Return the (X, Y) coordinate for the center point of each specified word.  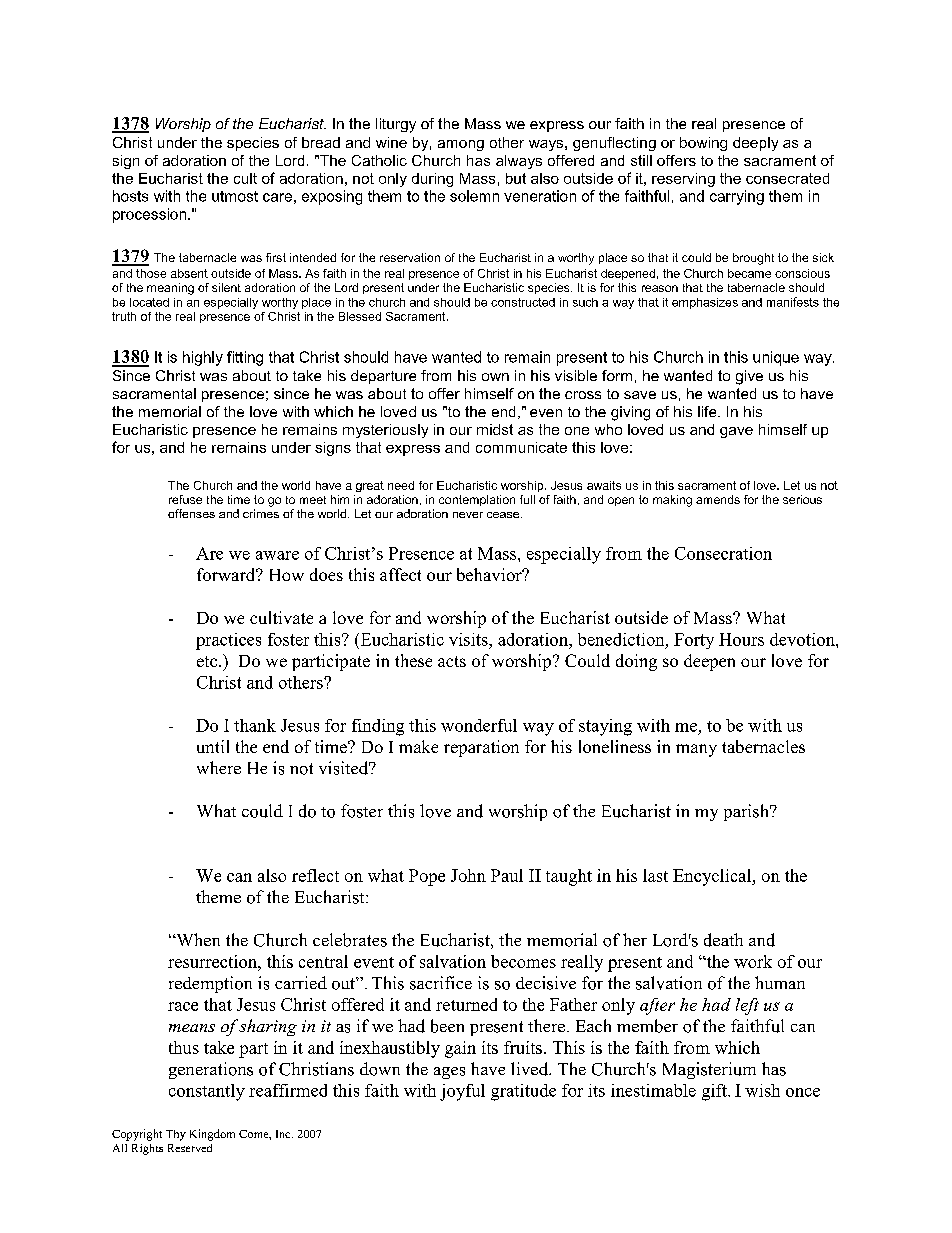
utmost (235, 196)
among (461, 145)
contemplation (477, 500)
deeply (755, 144)
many (696, 750)
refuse (185, 499)
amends (718, 499)
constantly (207, 1092)
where (219, 767)
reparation (481, 748)
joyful (462, 1092)
